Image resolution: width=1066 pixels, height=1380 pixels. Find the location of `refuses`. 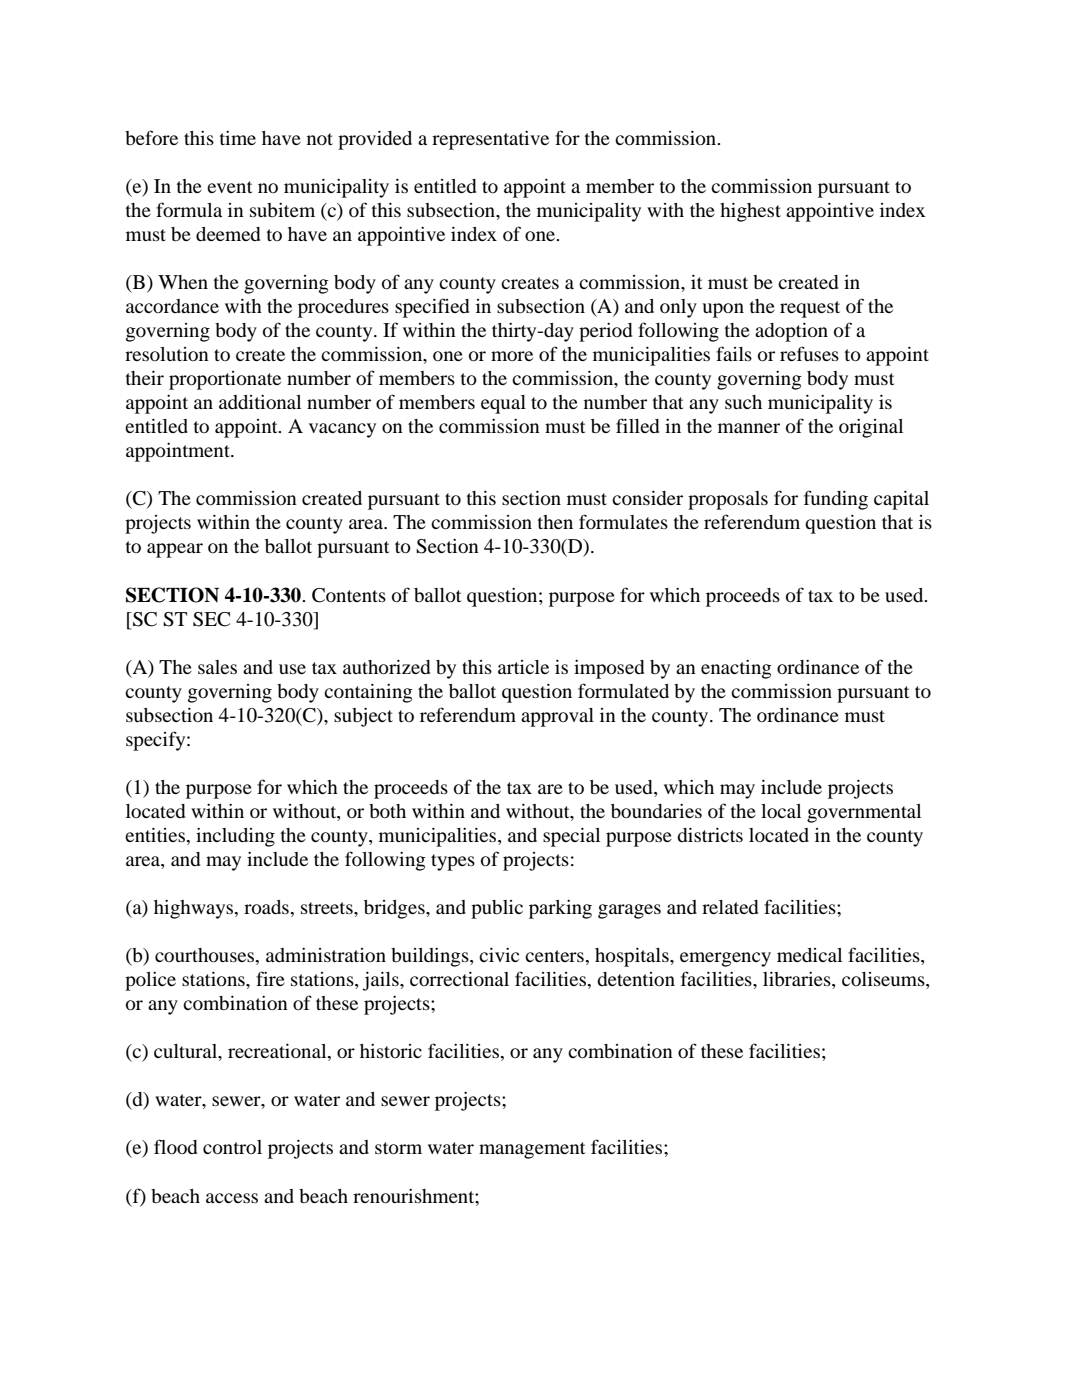

refuses is located at coordinates (809, 353).
